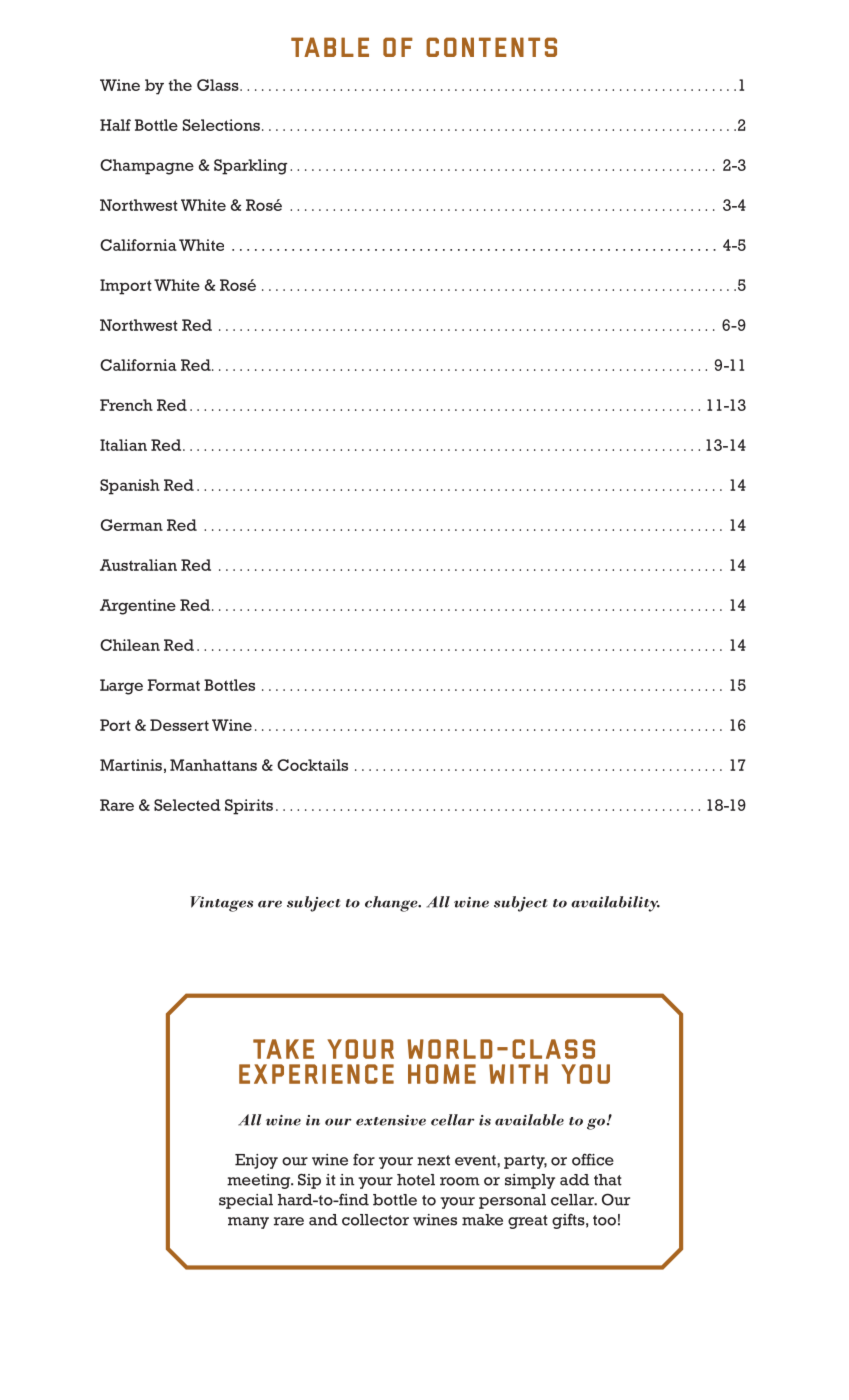 The width and height of the page is (849, 1400). I want to click on collector, so click(375, 1220).
